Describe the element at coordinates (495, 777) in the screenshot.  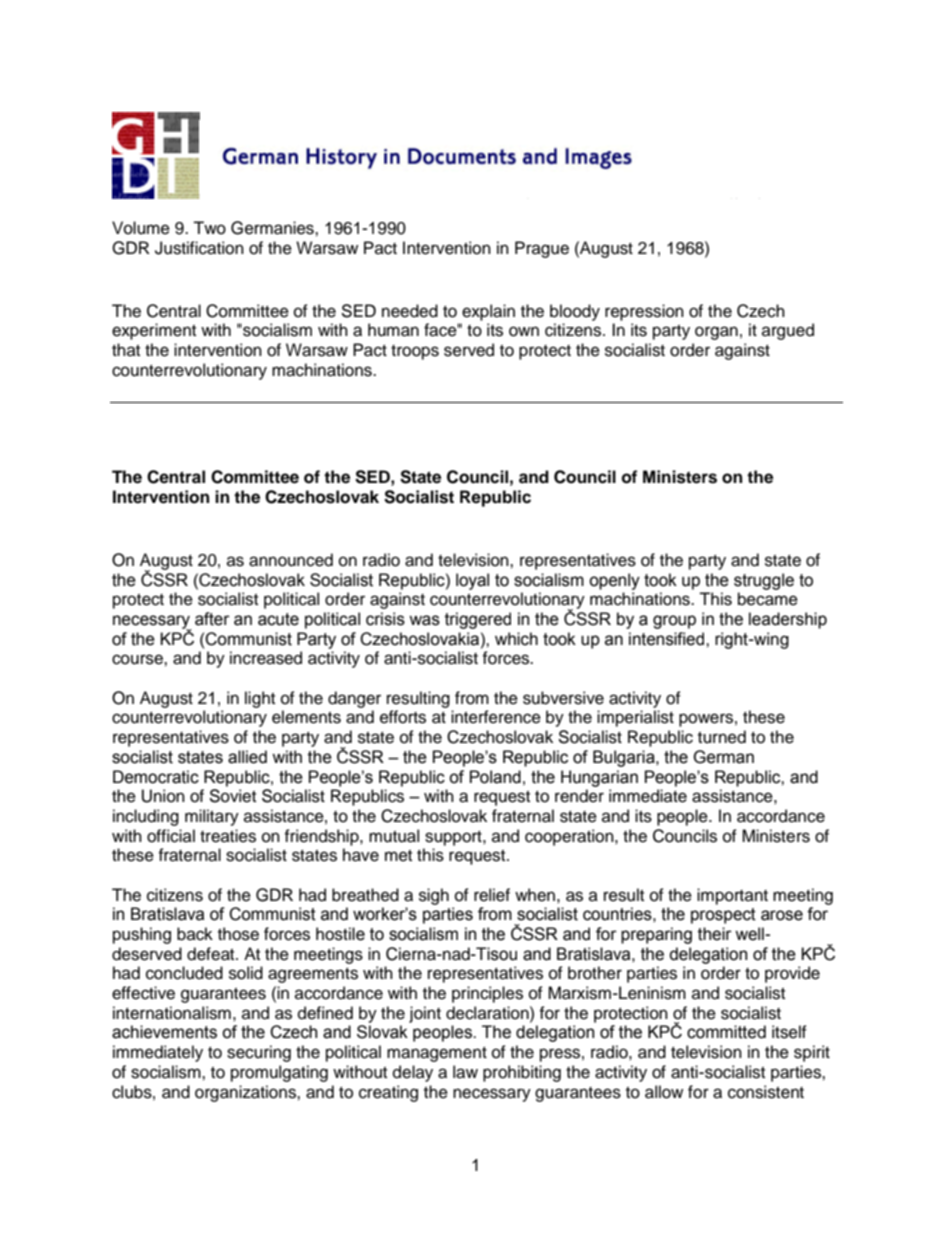
I see `Poland` at that location.
